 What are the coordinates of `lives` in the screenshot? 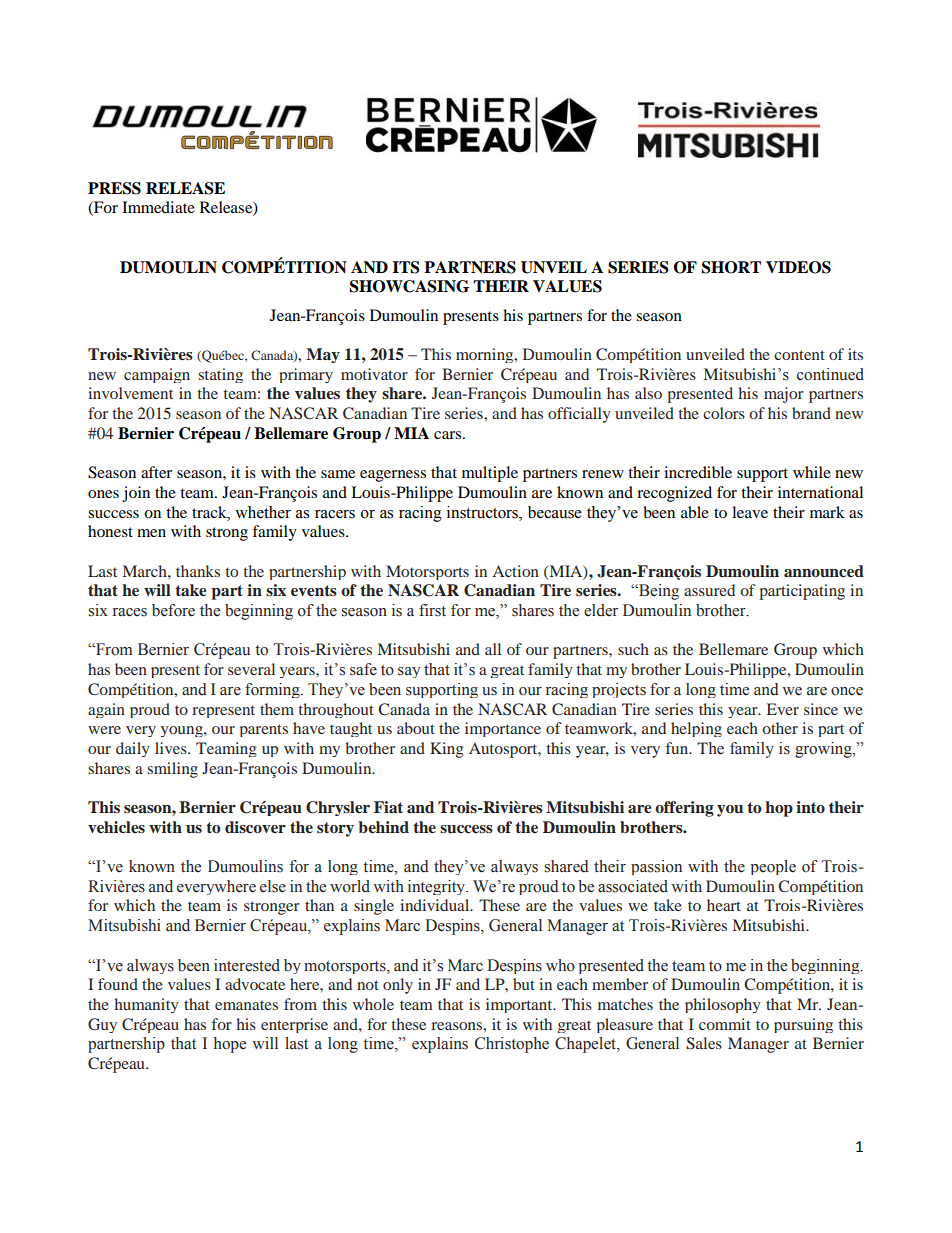 It's located at (172, 748).
